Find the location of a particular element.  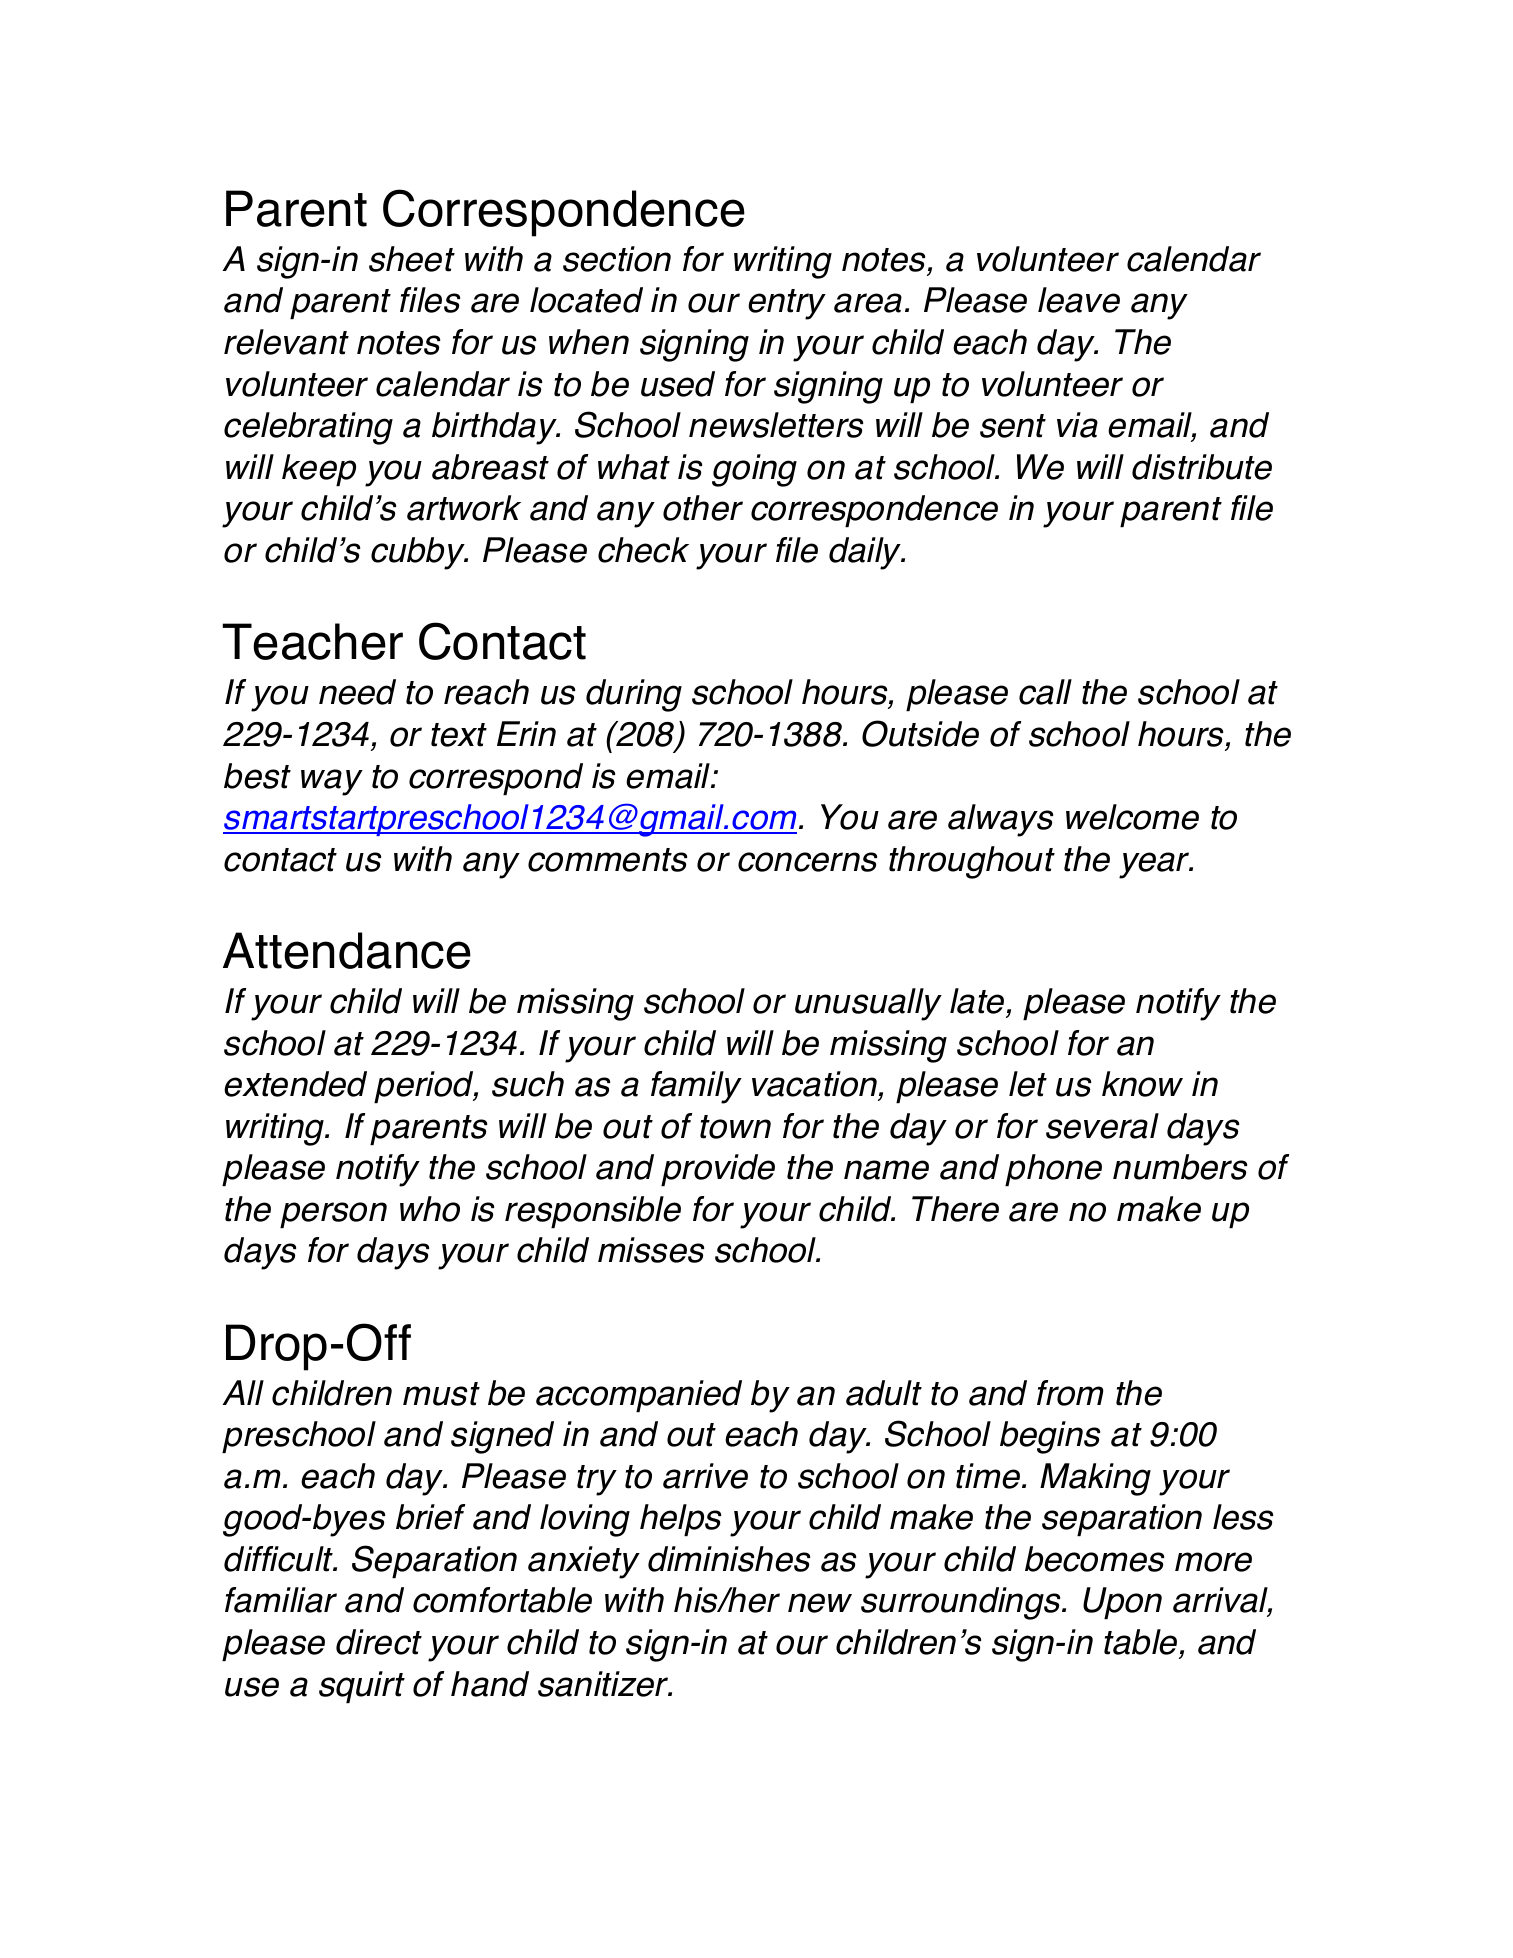

sheet is located at coordinates (412, 259).
